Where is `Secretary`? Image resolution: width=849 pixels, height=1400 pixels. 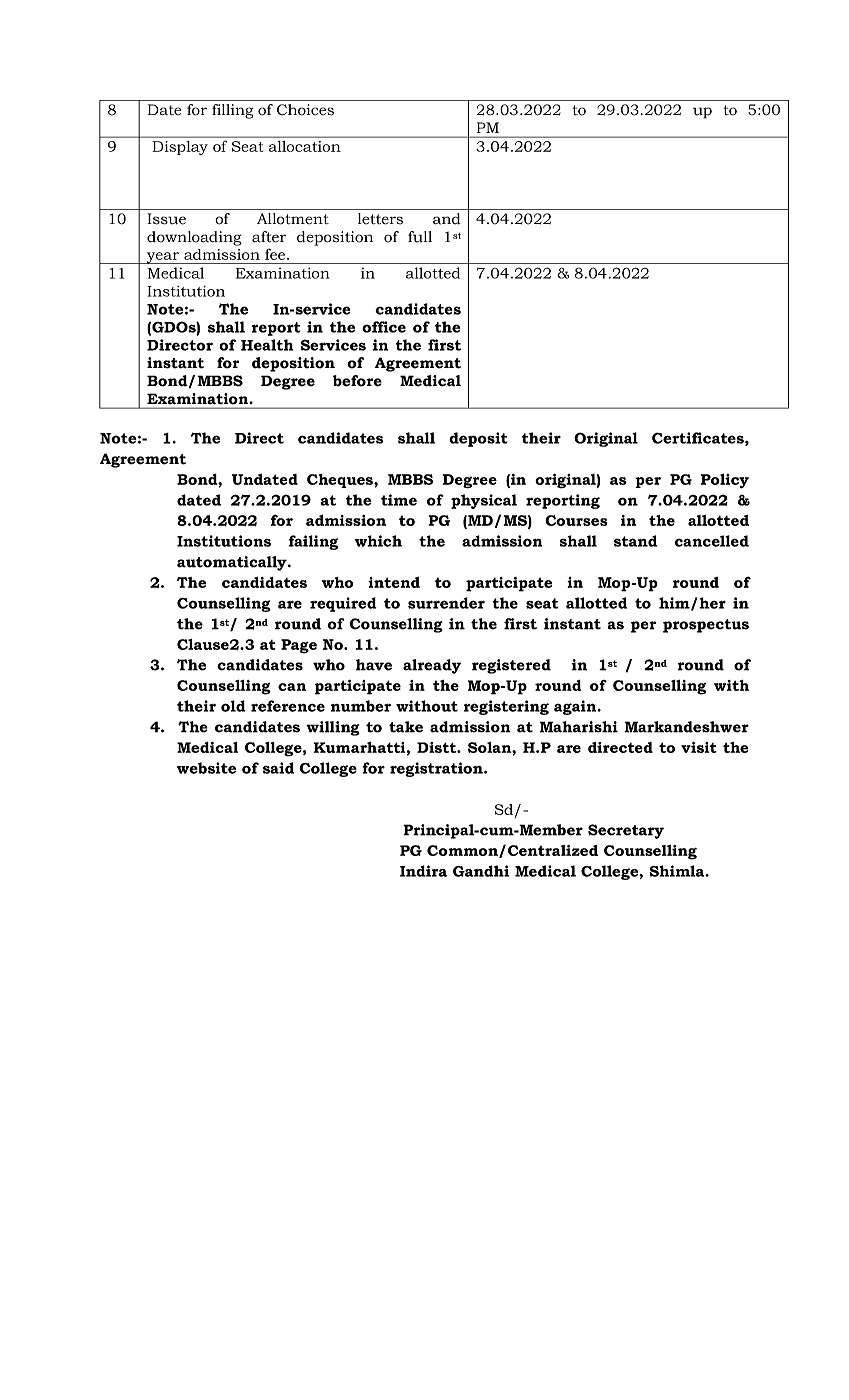 Secretary is located at coordinates (626, 831).
